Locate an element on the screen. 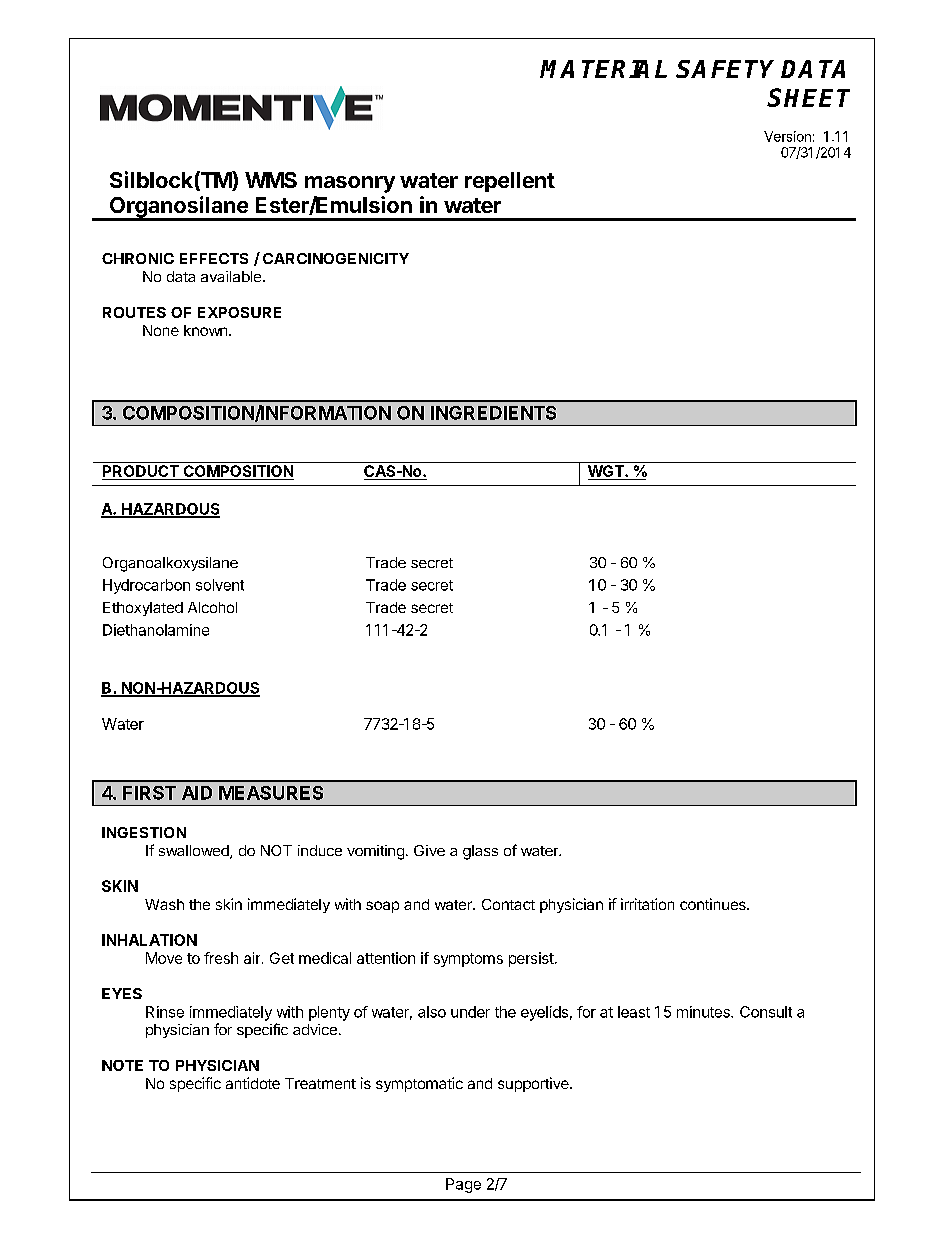 The image size is (952, 1233). Page is located at coordinates (463, 1185).
